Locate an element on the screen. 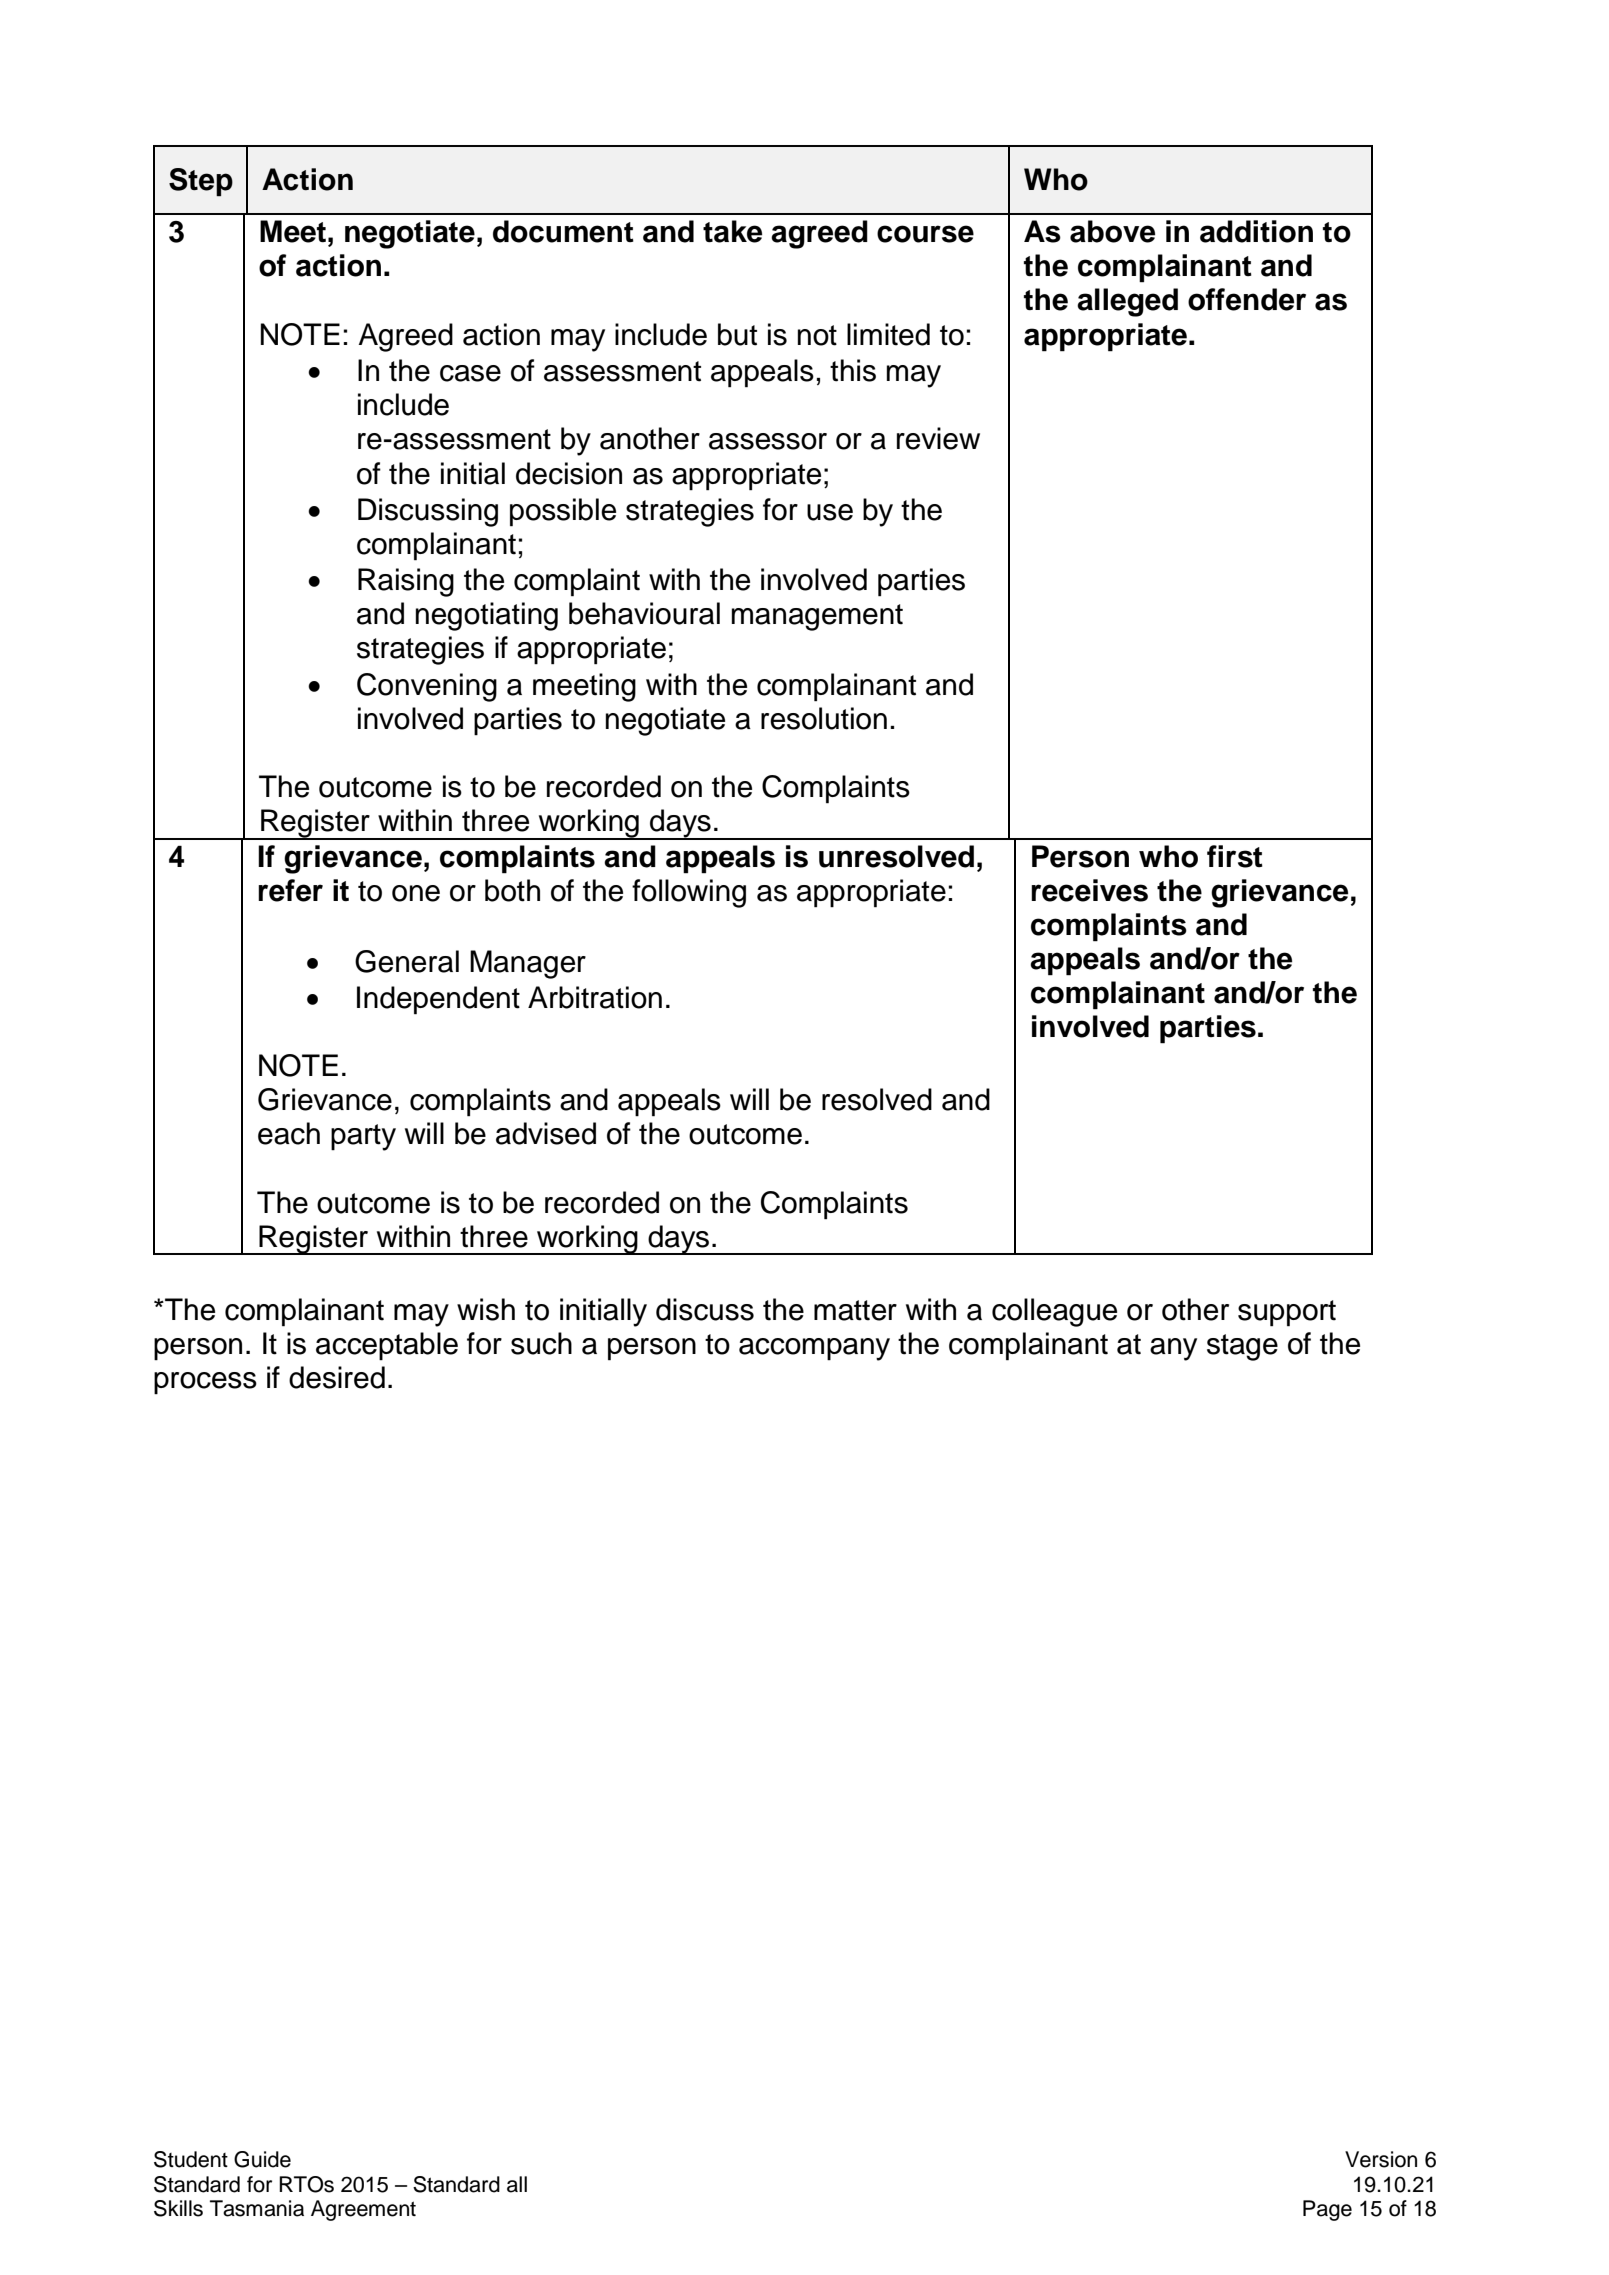  party is located at coordinates (363, 1137).
